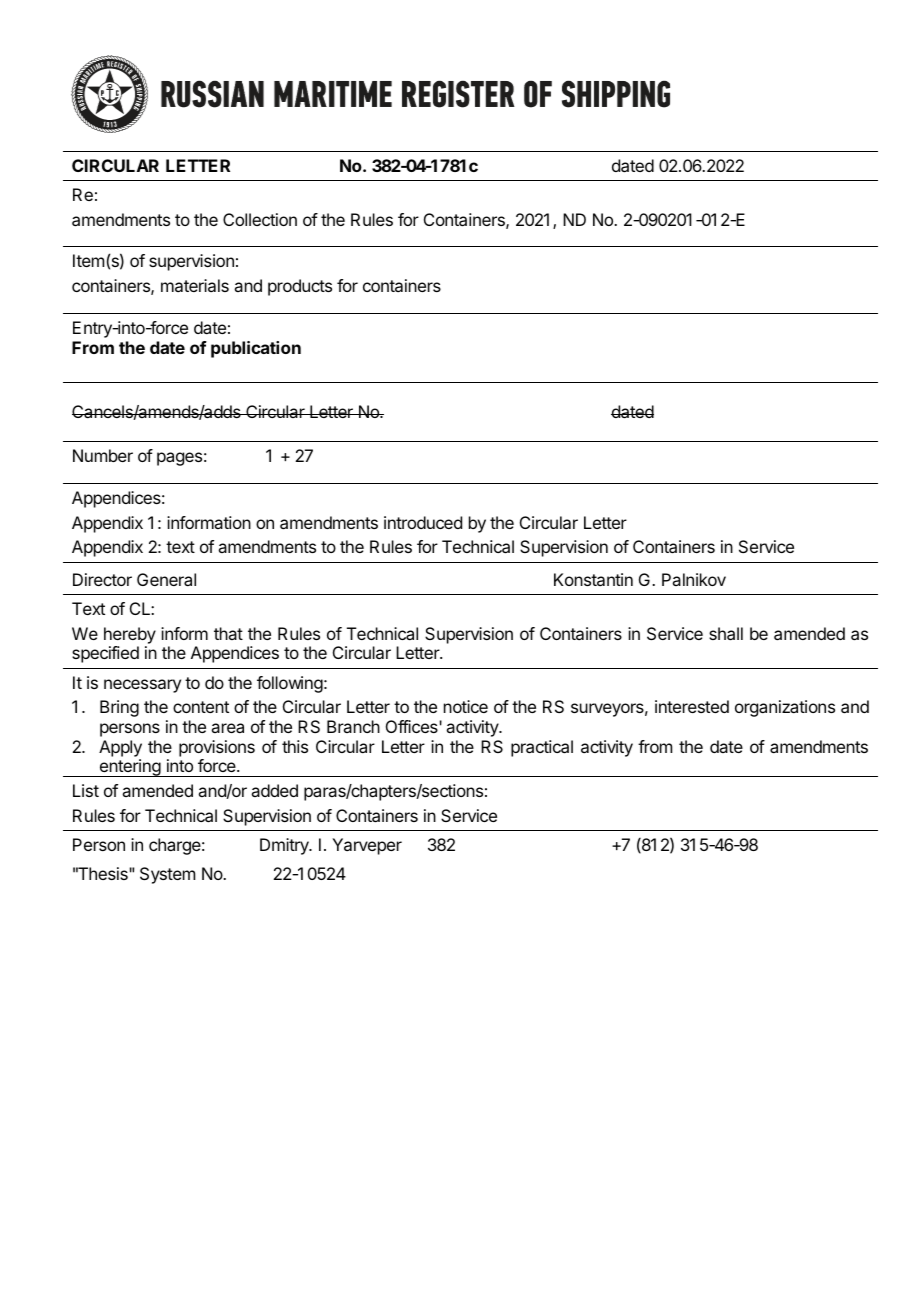 This screenshot has height=1308, width=924. Describe the element at coordinates (130, 635) in the screenshot. I see `hereby` at that location.
